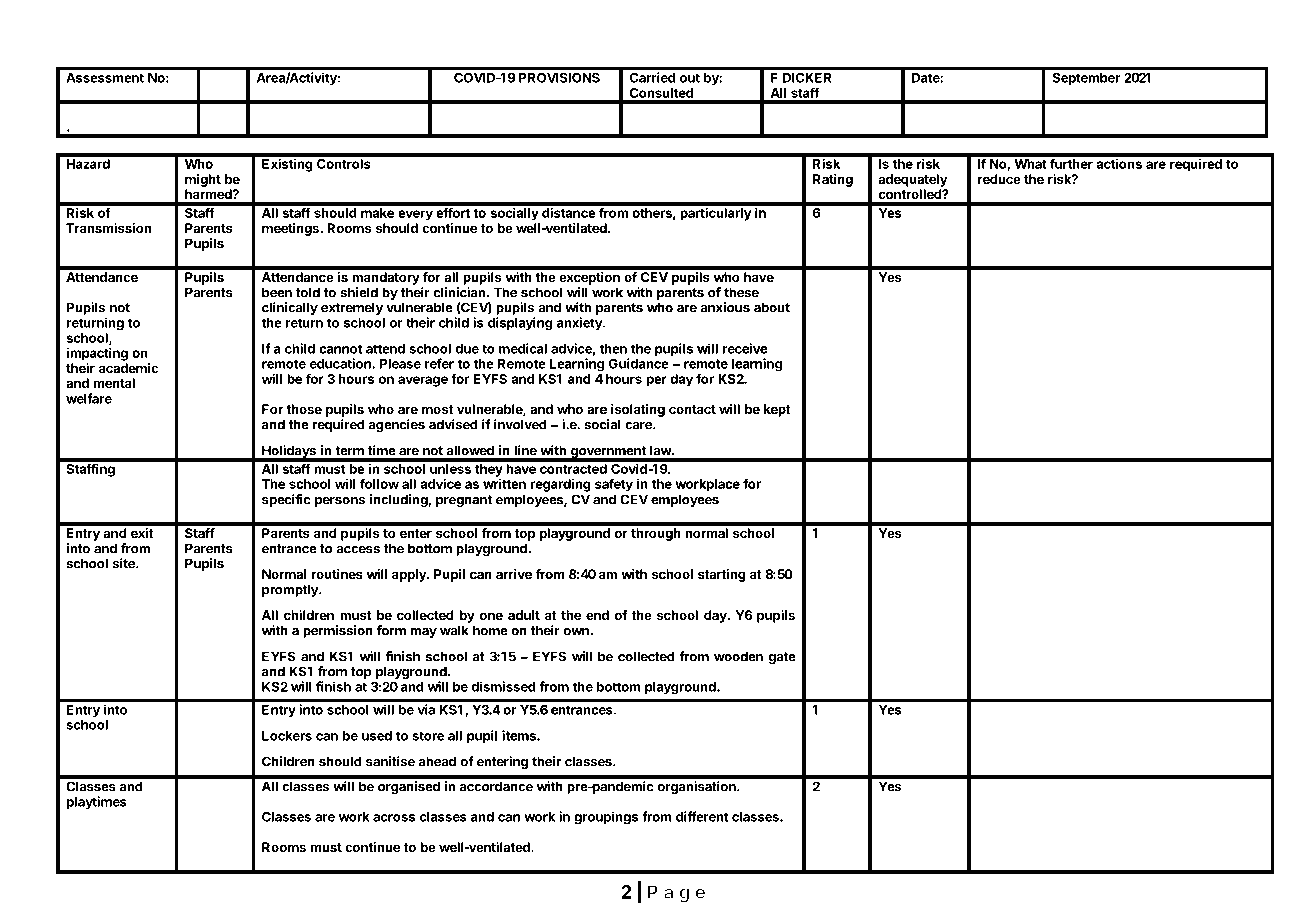 The width and height of the screenshot is (1308, 924). I want to click on involved, so click(520, 424).
